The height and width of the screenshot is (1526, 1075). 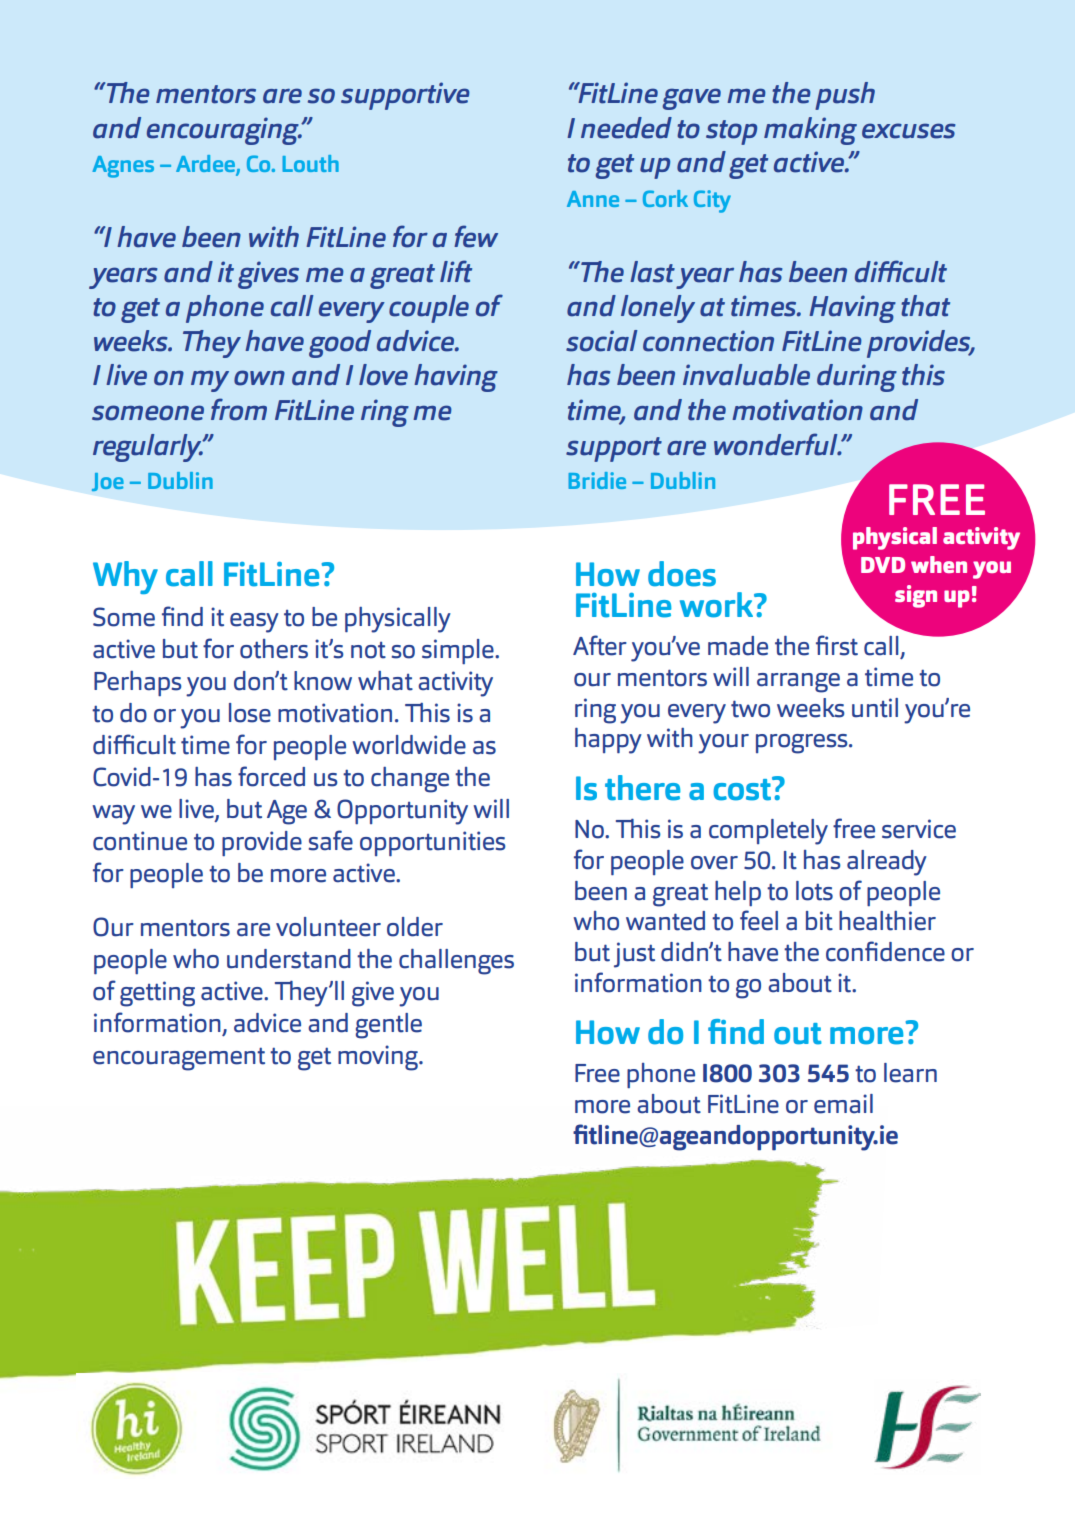 I want to click on progress, so click(x=803, y=744).
